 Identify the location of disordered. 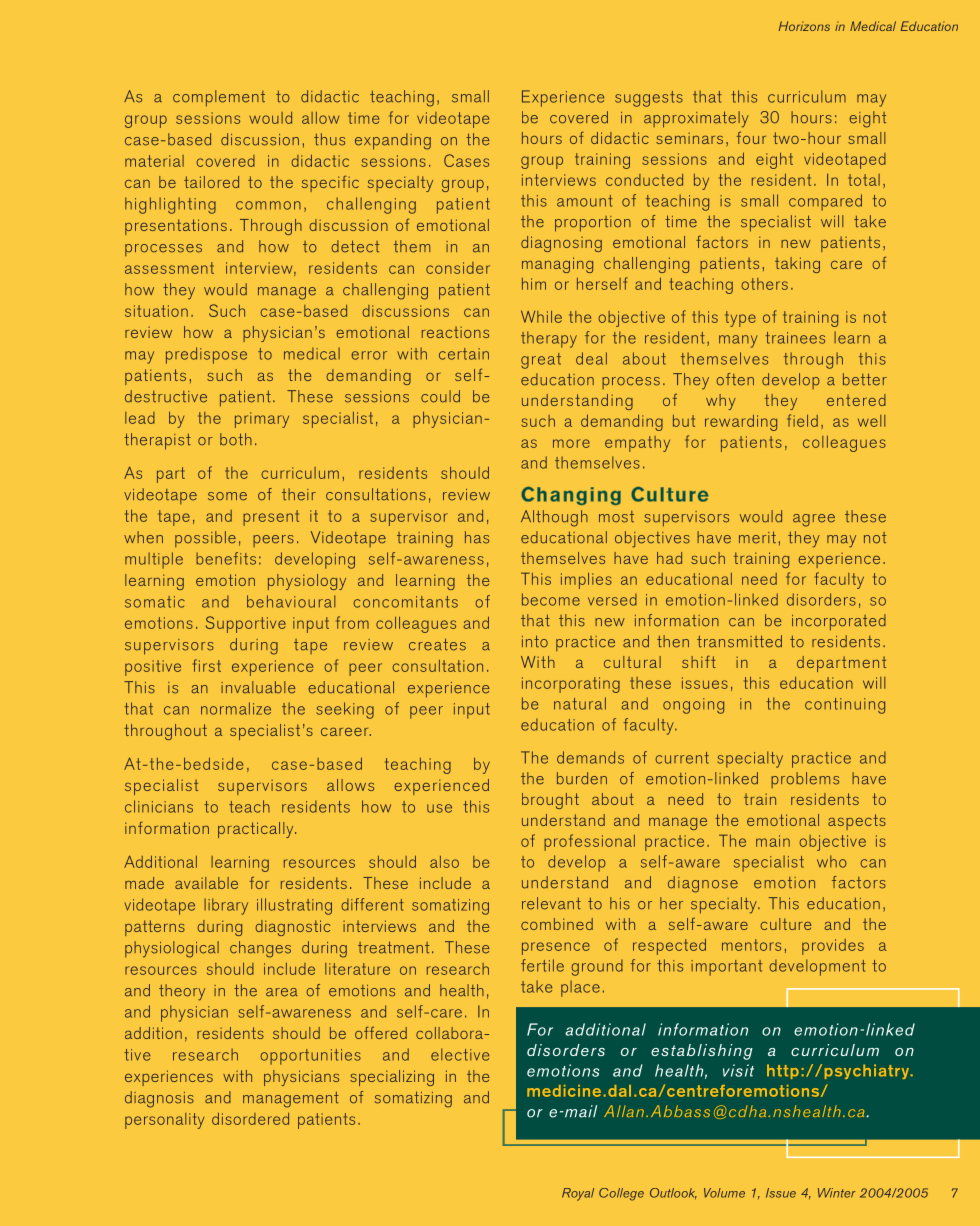
(250, 1118).
